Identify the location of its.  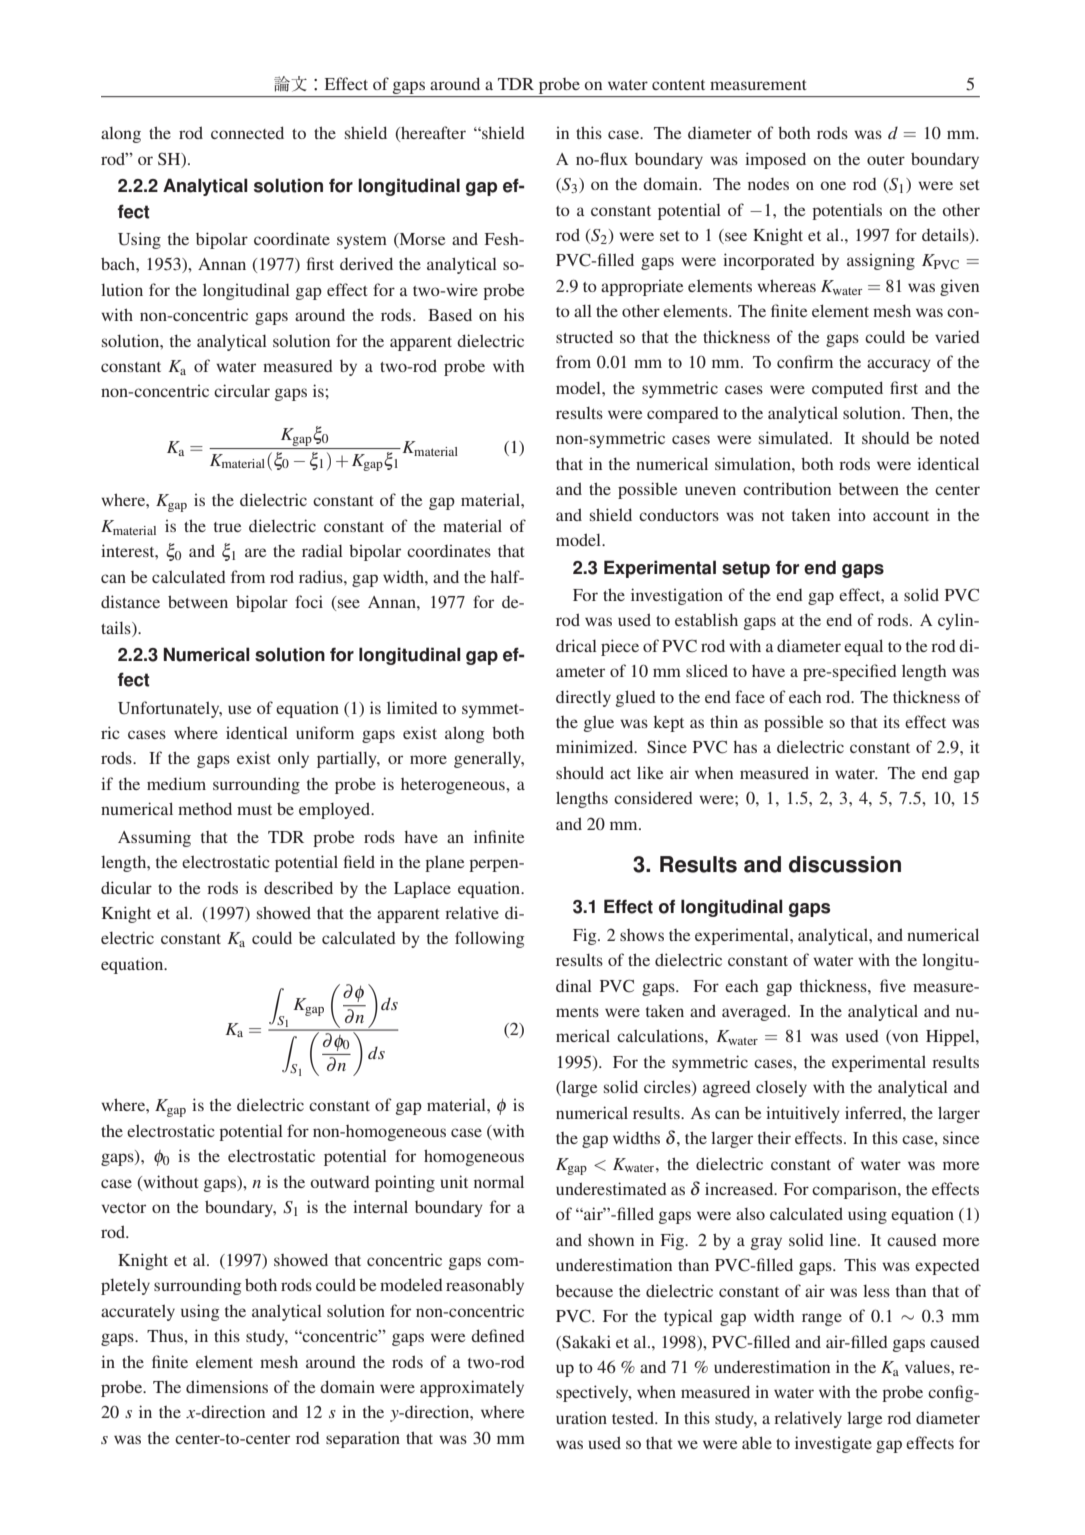
(891, 721).
